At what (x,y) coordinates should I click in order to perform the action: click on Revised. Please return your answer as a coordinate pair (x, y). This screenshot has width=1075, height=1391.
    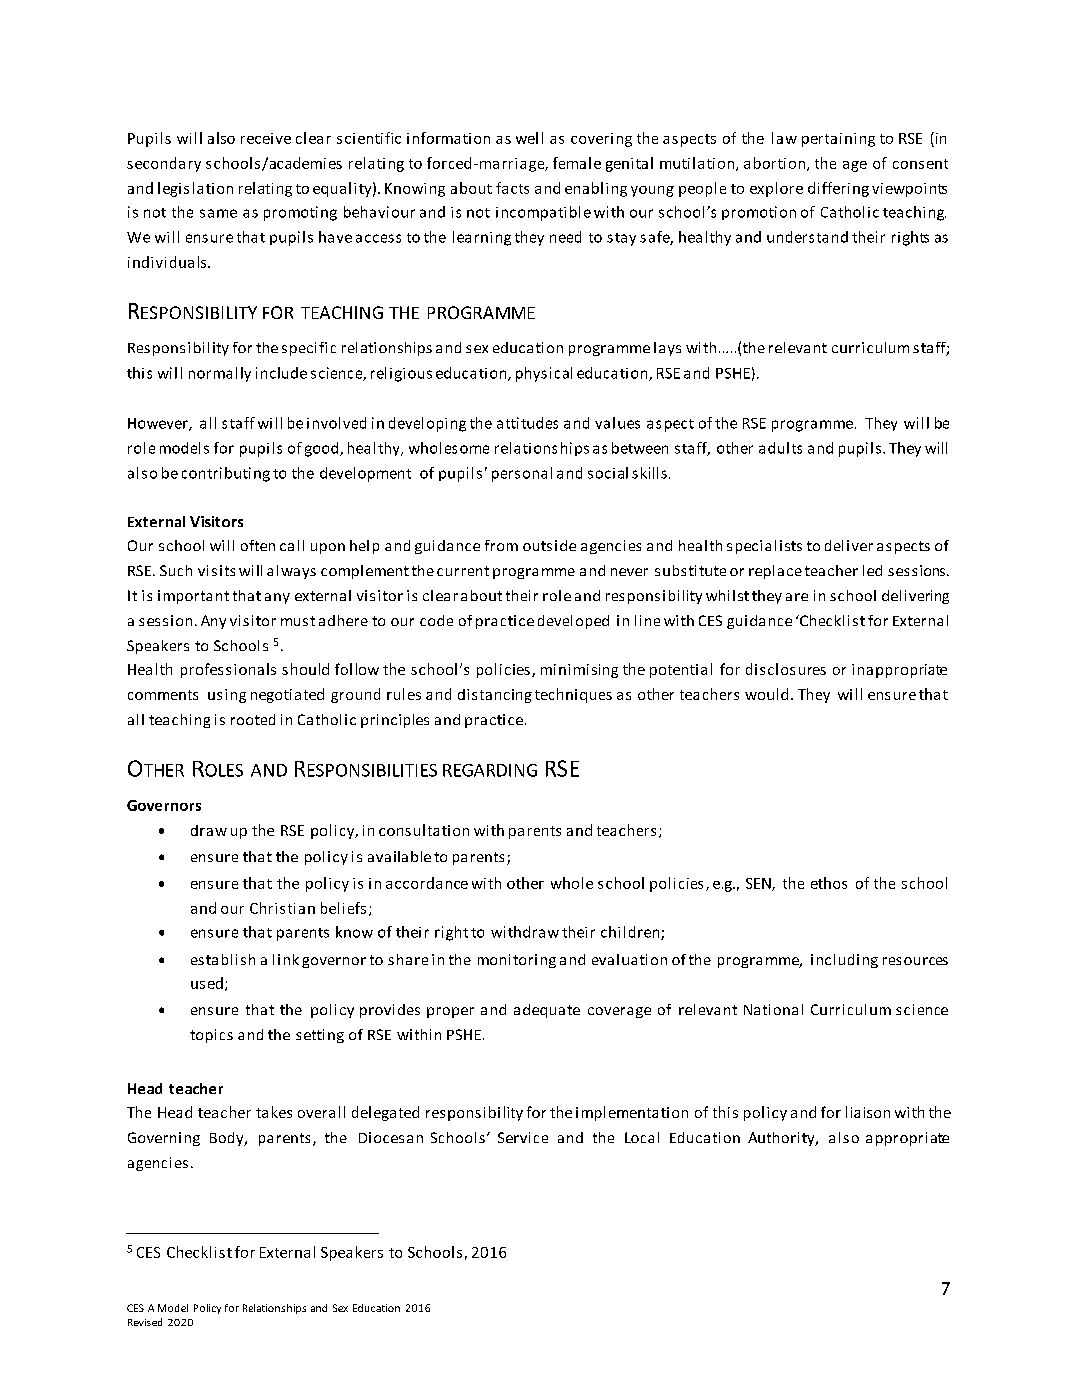
    Looking at the image, I should click on (145, 1322).
